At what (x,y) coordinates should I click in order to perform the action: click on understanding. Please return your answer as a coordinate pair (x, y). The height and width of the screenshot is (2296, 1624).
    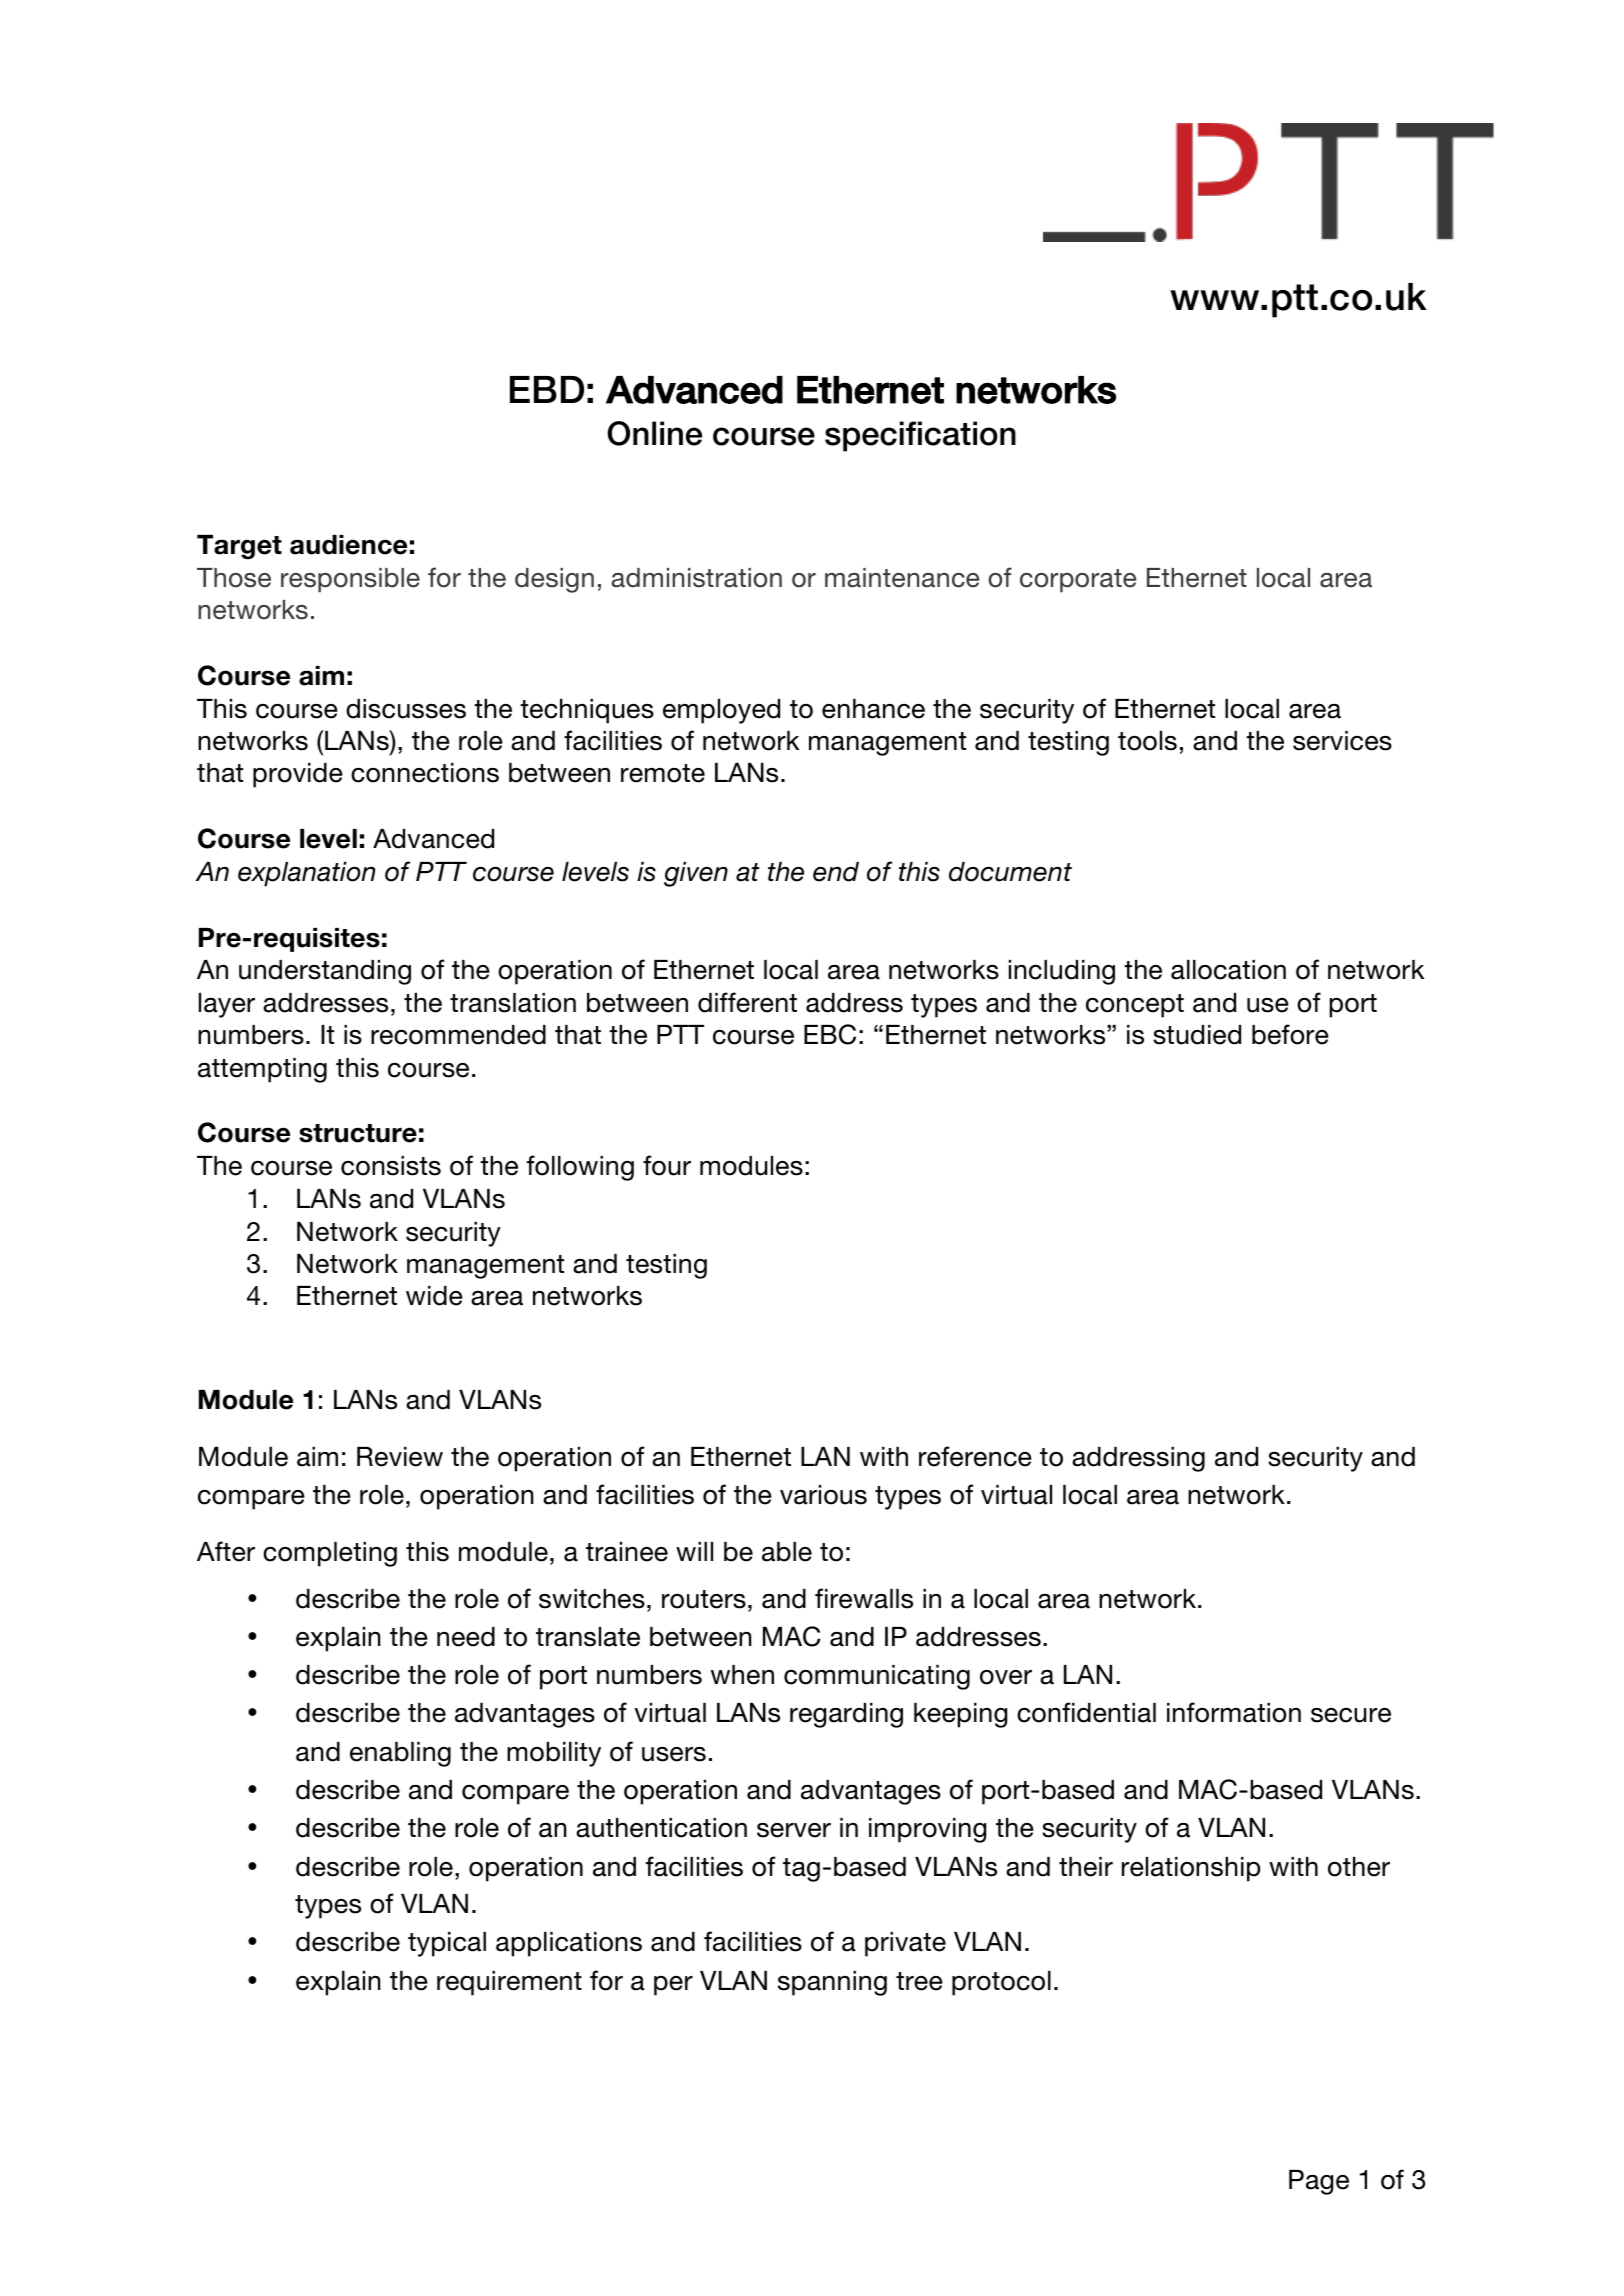
    Looking at the image, I should click on (325, 972).
